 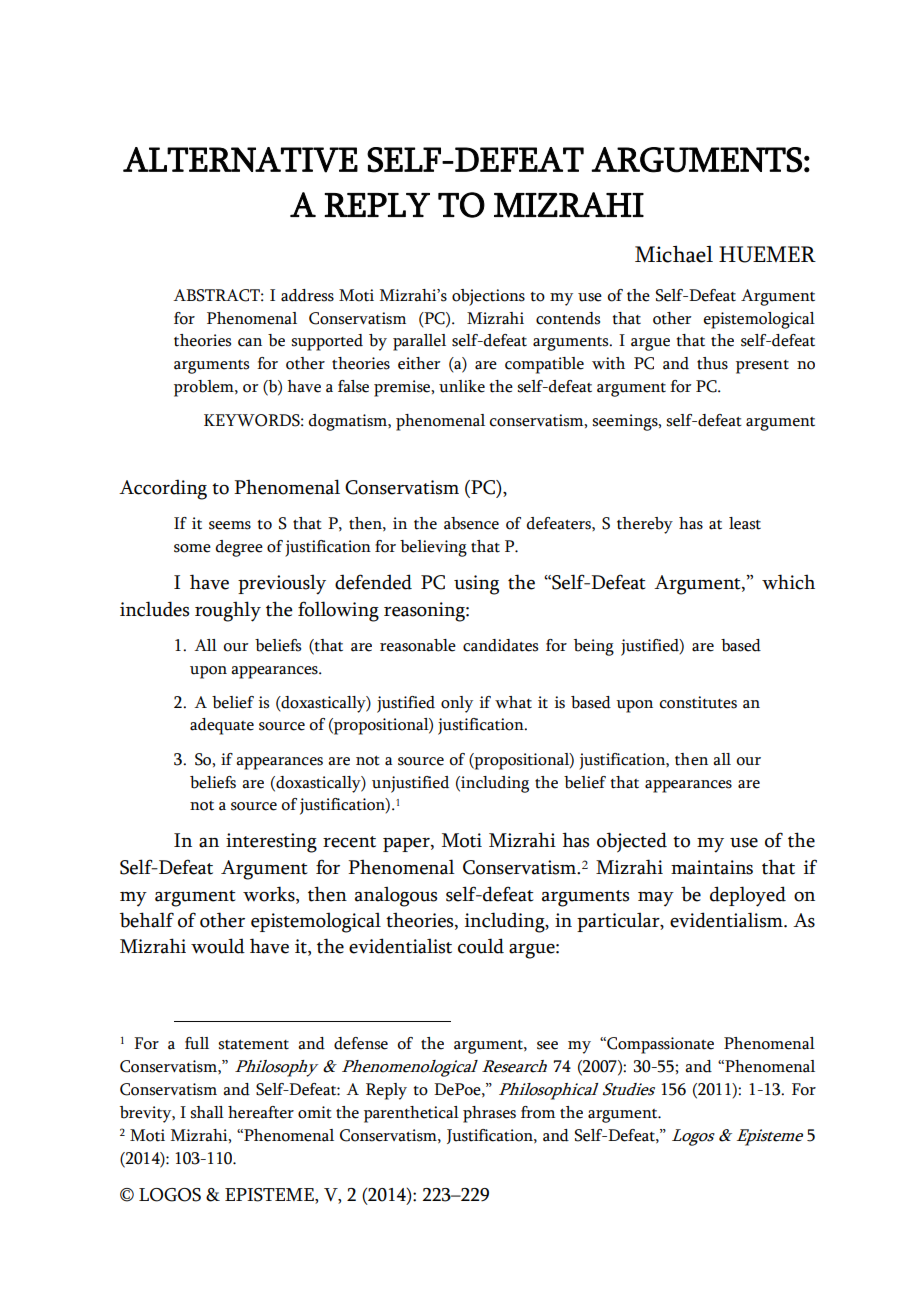 What do you see at coordinates (488, 297) in the document?
I see `objections` at bounding box center [488, 297].
